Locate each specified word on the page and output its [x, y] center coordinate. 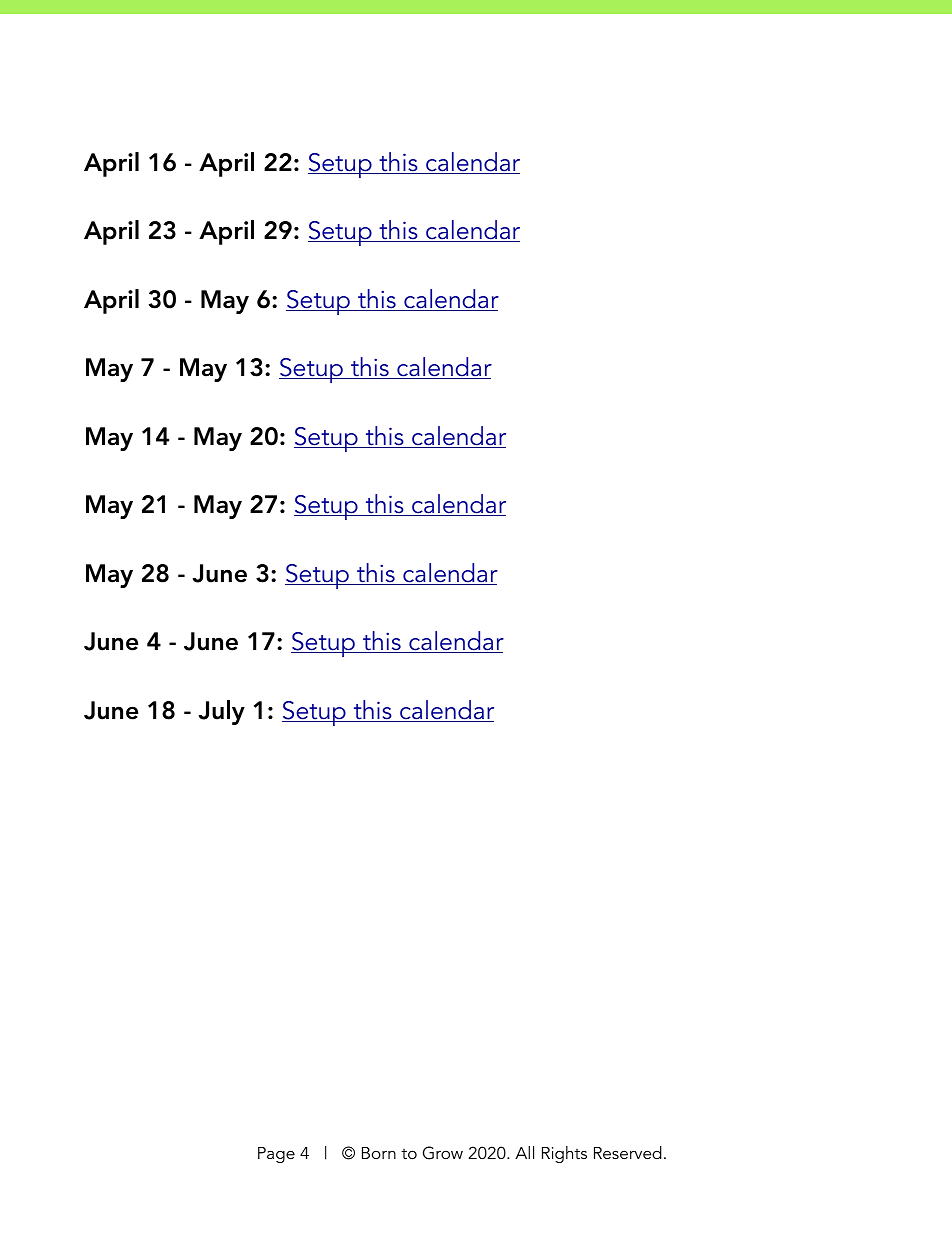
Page [276, 1155]
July [221, 712]
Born [379, 1153]
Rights [564, 1154]
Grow [443, 1153]
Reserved [628, 1152]
